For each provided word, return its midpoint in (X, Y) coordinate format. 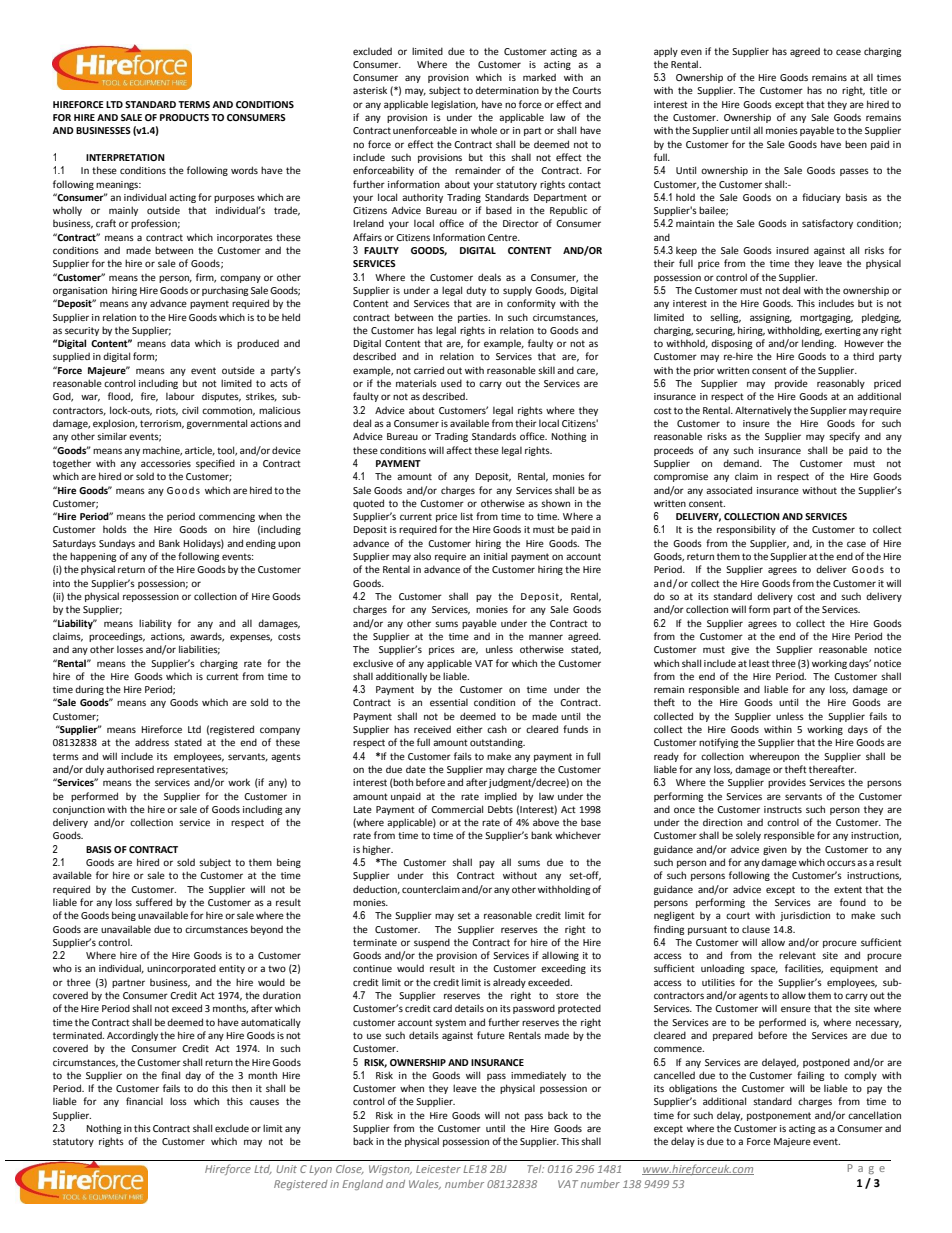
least (759, 663)
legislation (454, 105)
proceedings (117, 637)
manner (546, 637)
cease (848, 52)
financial (144, 1101)
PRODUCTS (184, 117)
